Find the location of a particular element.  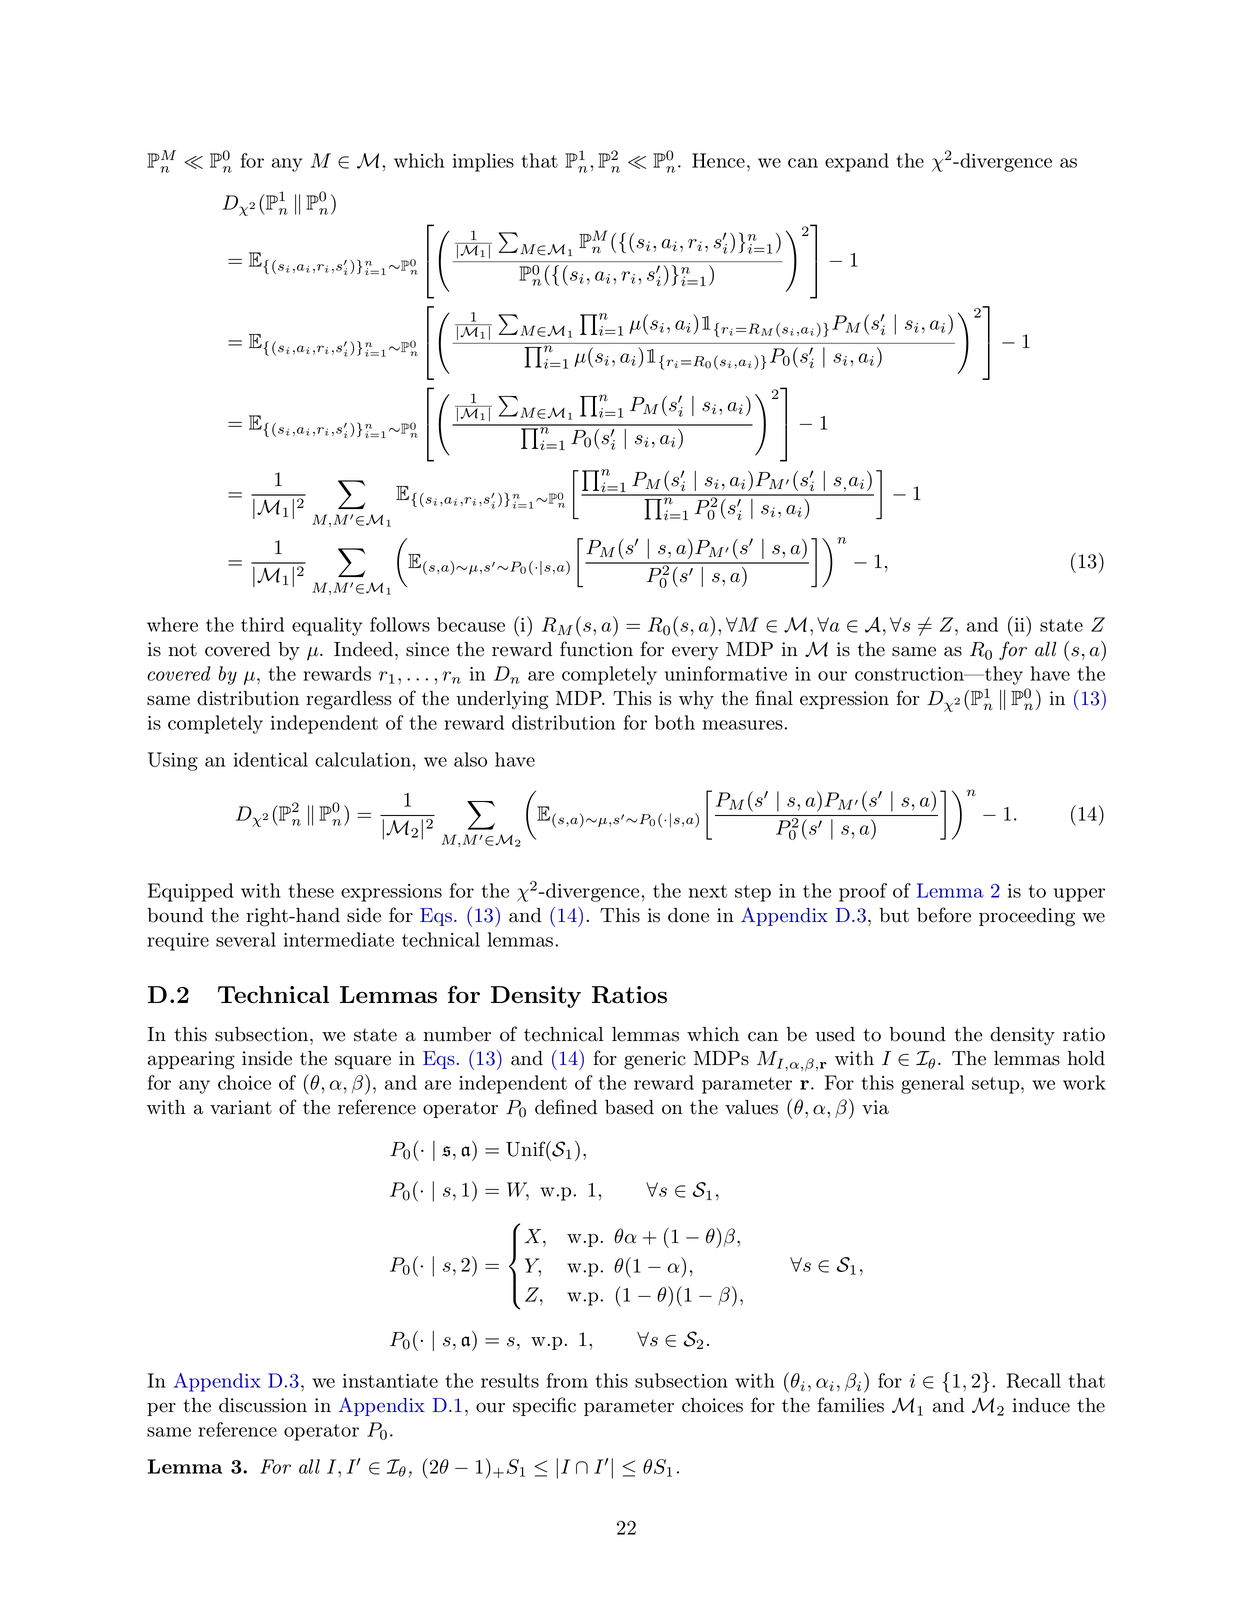

function is located at coordinates (596, 649).
